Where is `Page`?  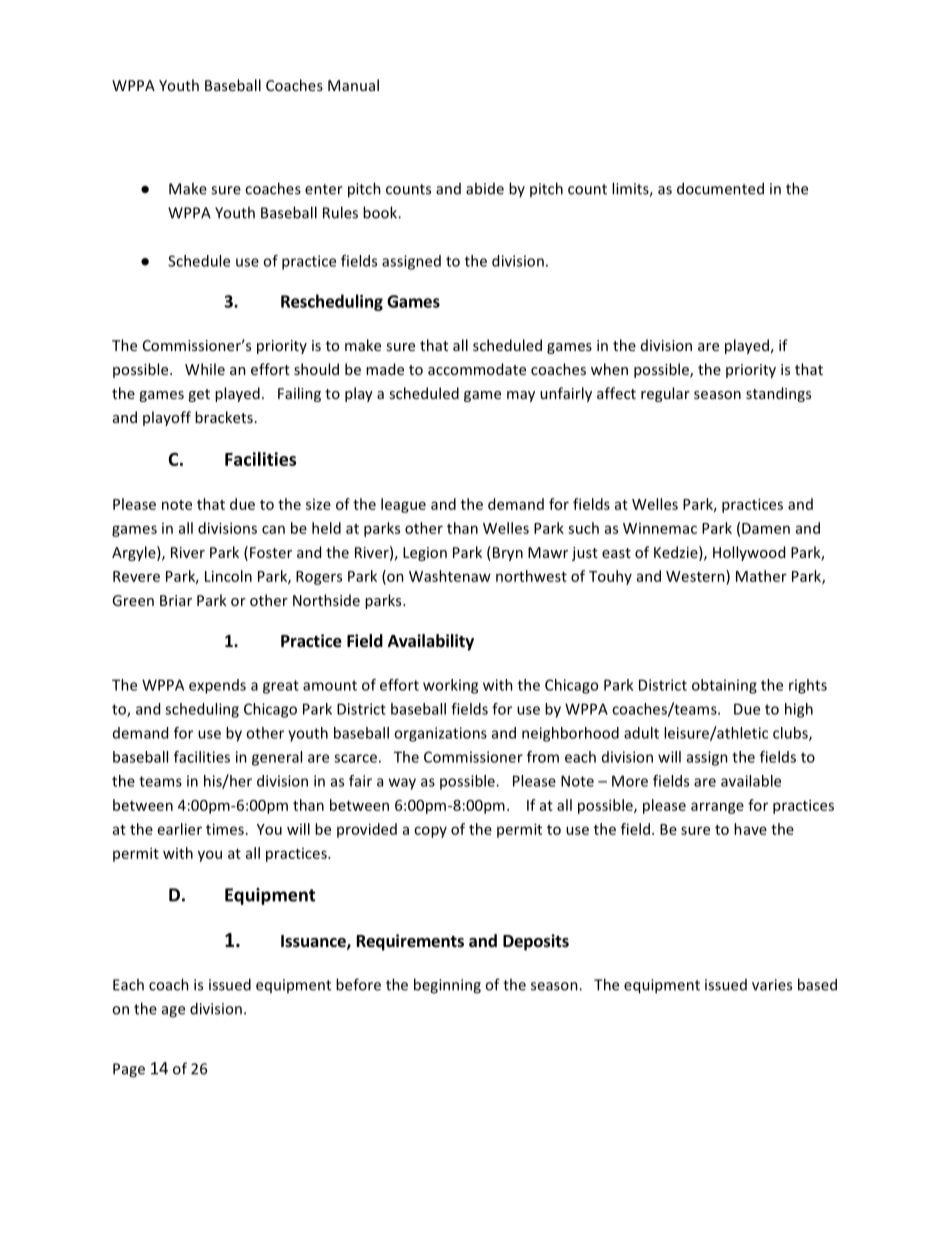 Page is located at coordinates (129, 1070).
